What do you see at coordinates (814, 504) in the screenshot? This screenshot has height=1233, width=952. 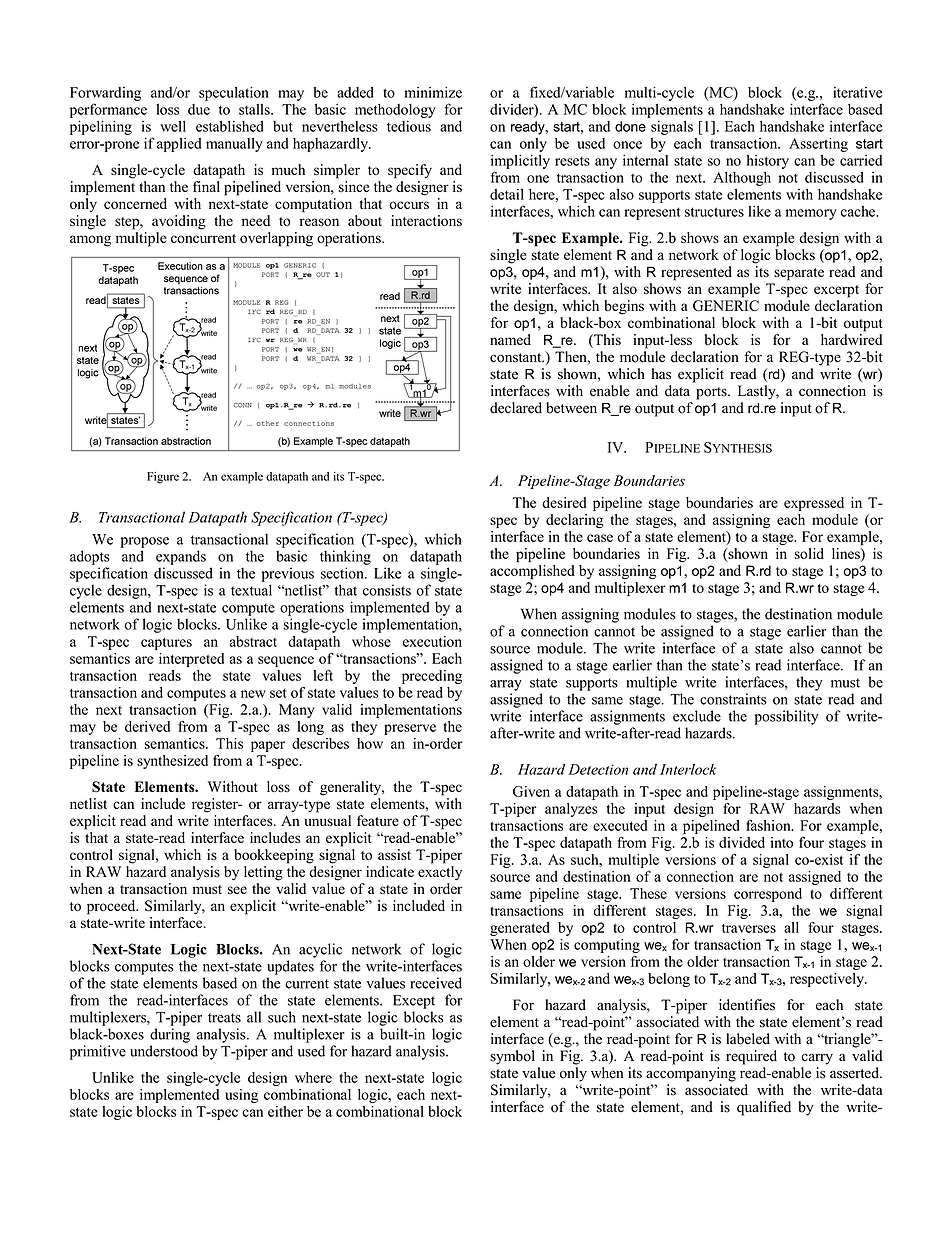 I see `expressed` at bounding box center [814, 504].
